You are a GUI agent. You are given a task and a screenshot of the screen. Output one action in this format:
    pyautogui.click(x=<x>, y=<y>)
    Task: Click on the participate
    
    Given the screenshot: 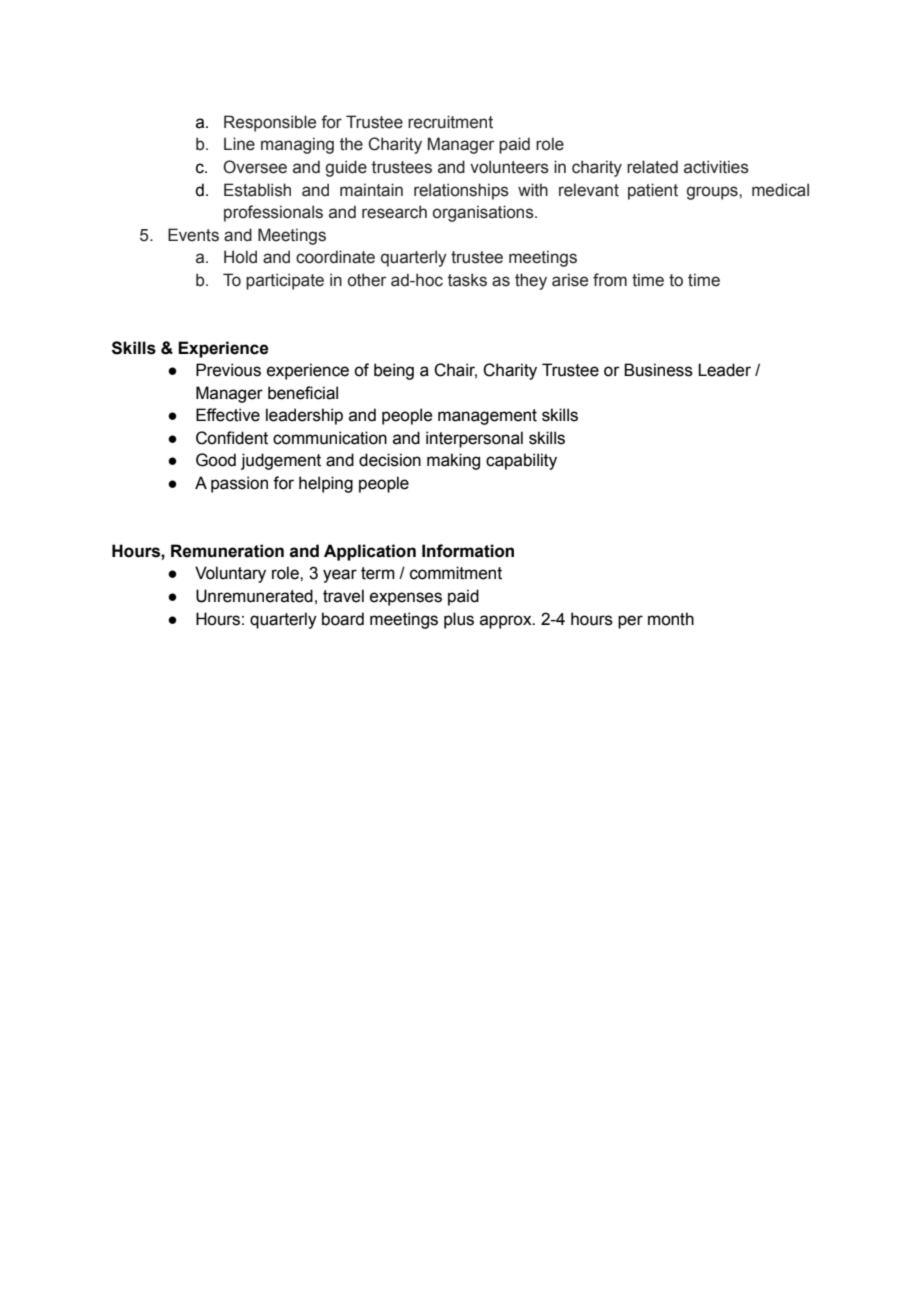 What is the action you would take?
    pyautogui.click(x=285, y=281)
